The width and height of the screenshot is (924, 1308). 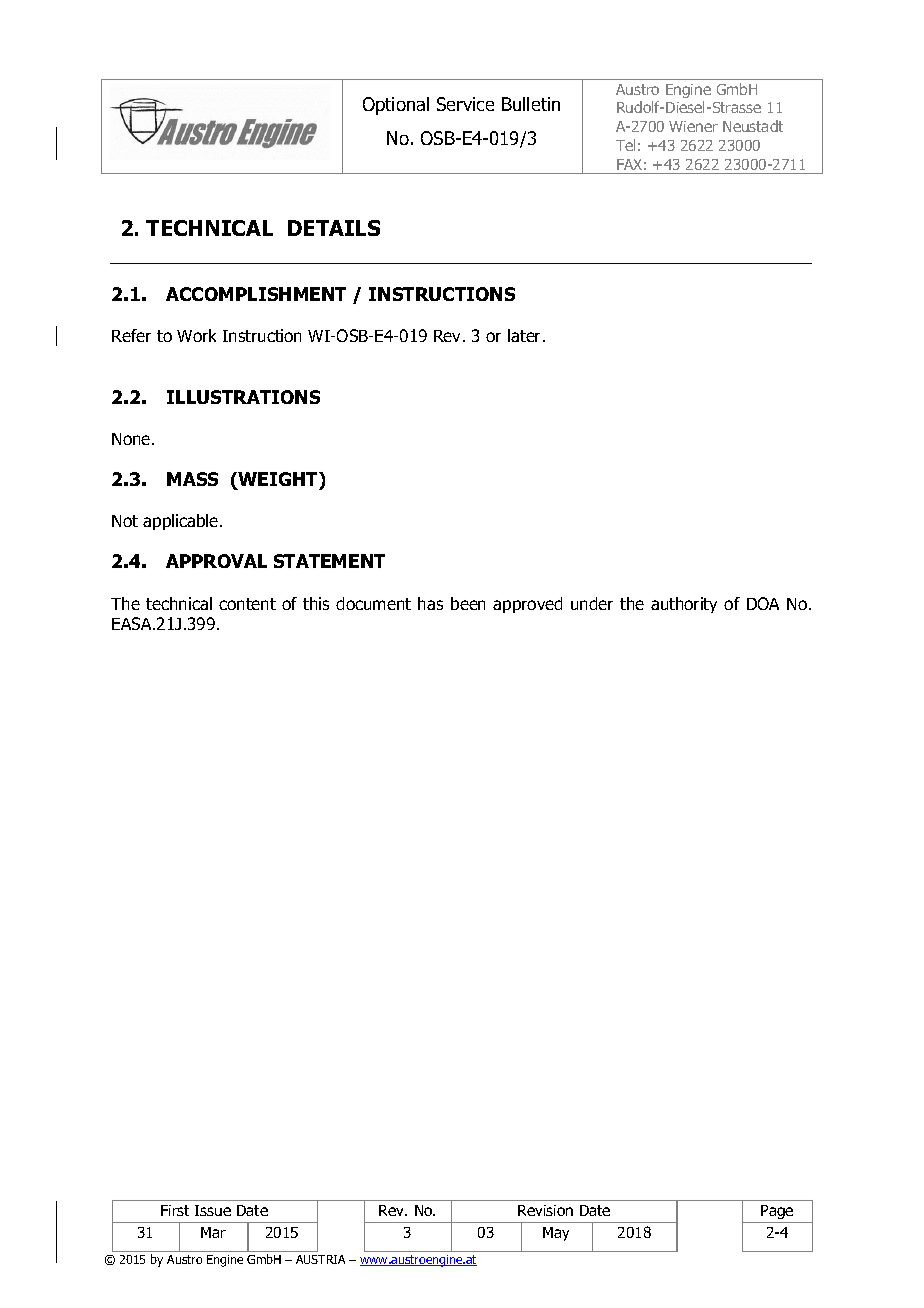 I want to click on content, so click(x=247, y=604).
